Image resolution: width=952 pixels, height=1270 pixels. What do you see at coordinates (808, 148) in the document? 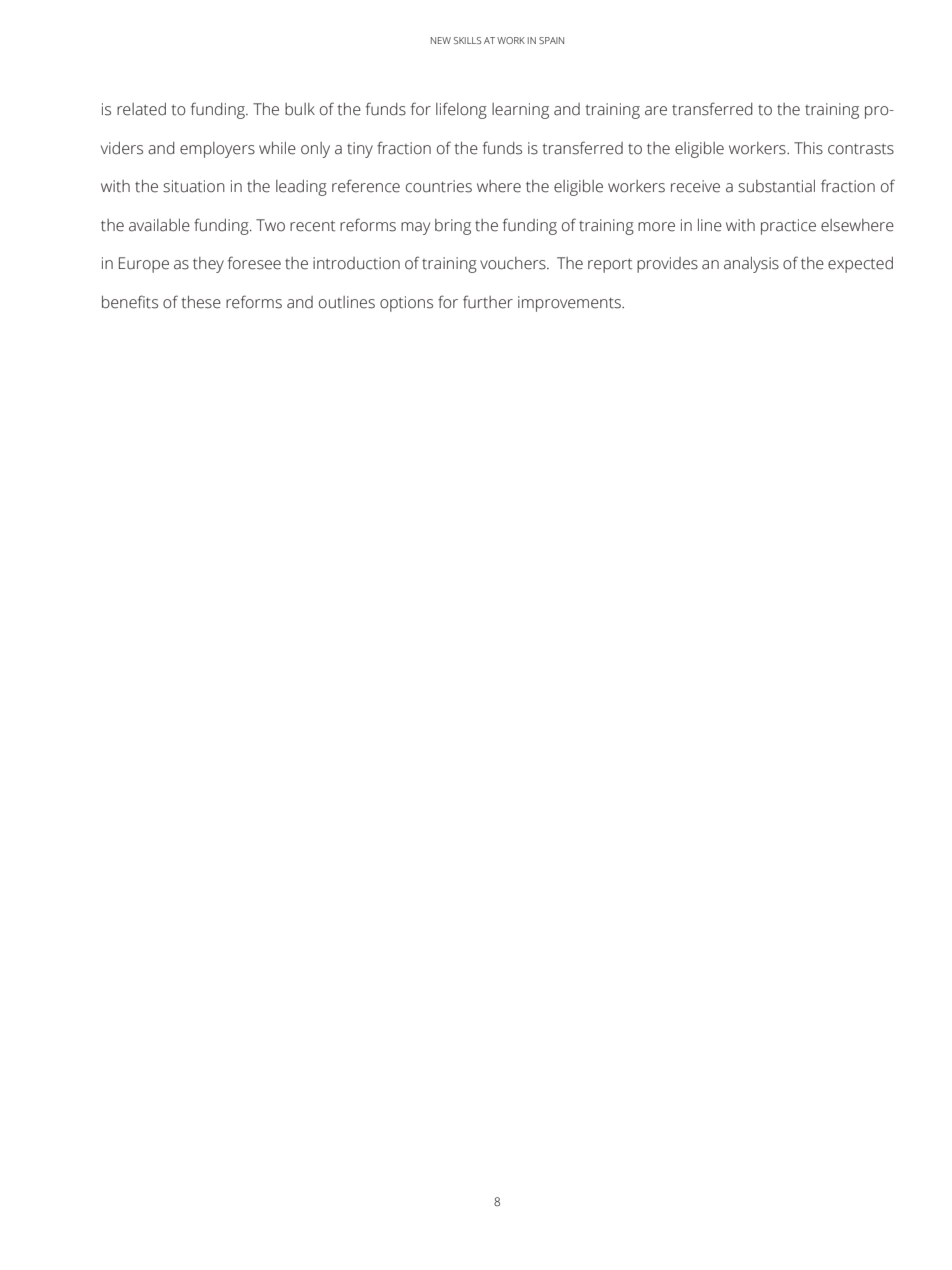
I see `This` at bounding box center [808, 148].
